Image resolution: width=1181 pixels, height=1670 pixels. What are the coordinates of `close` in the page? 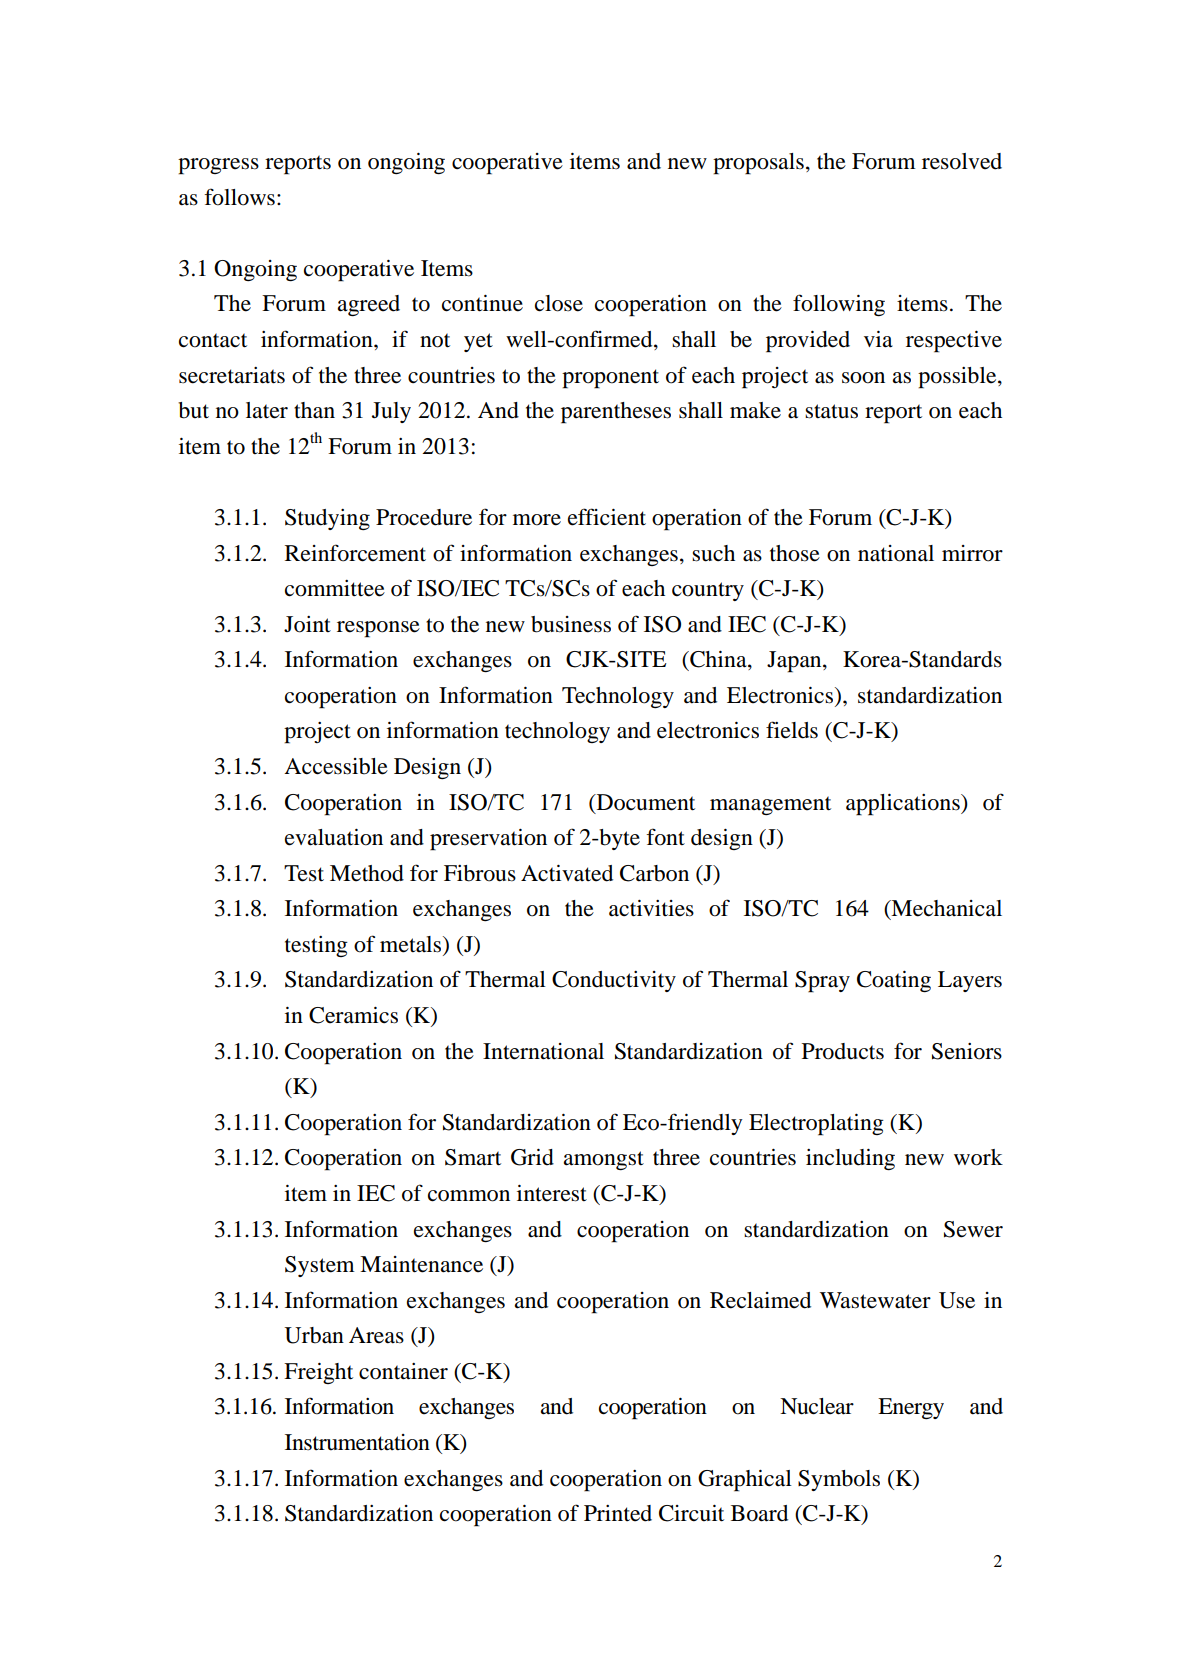 It's located at (559, 303).
